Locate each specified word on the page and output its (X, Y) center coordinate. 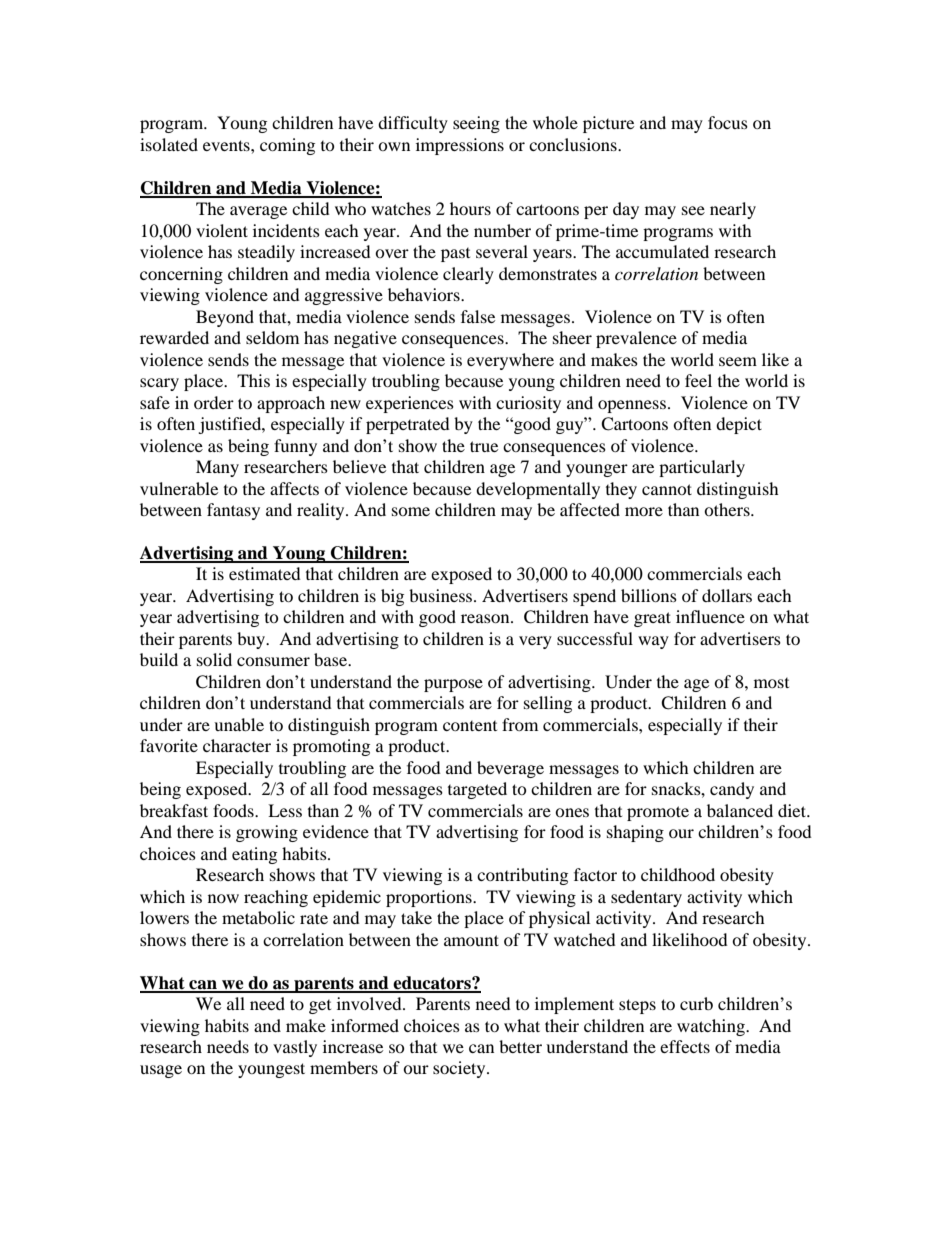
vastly (295, 1048)
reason (486, 618)
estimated (265, 573)
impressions (460, 146)
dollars (727, 595)
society (460, 1069)
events (227, 145)
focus (728, 122)
